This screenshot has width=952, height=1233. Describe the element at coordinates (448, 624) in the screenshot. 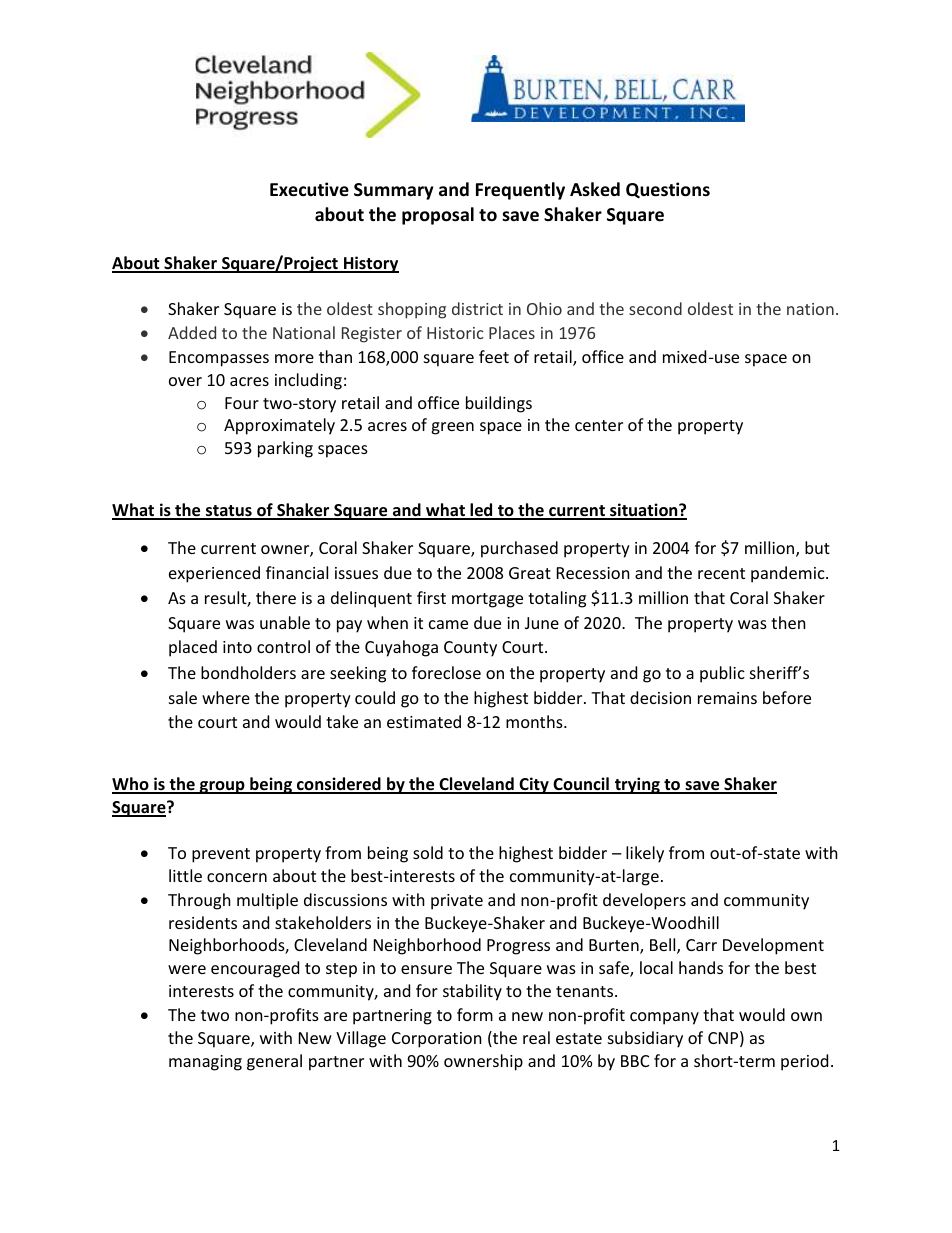

I see `came` at that location.
